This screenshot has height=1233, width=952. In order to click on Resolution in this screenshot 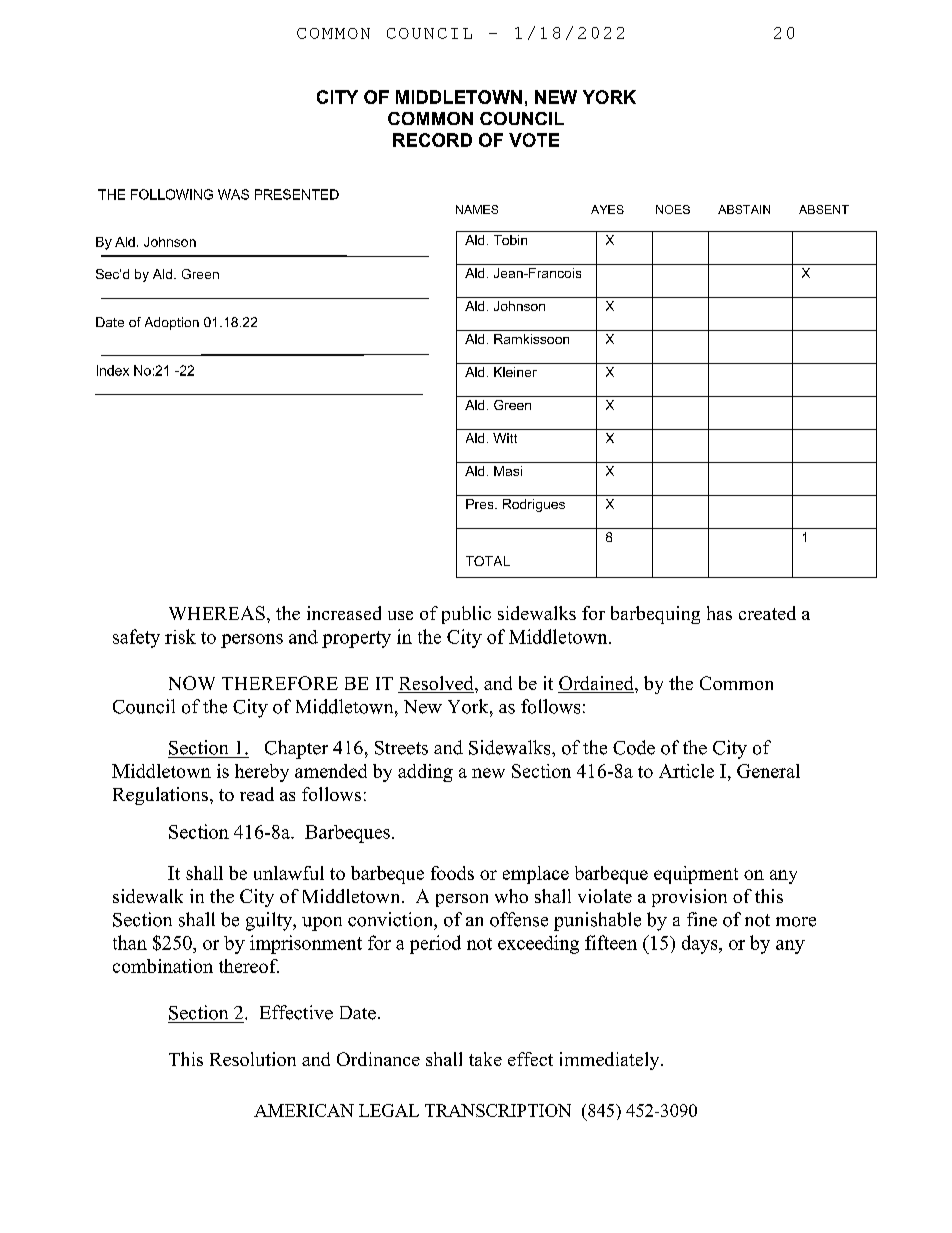, I will do `click(253, 1059)`.
